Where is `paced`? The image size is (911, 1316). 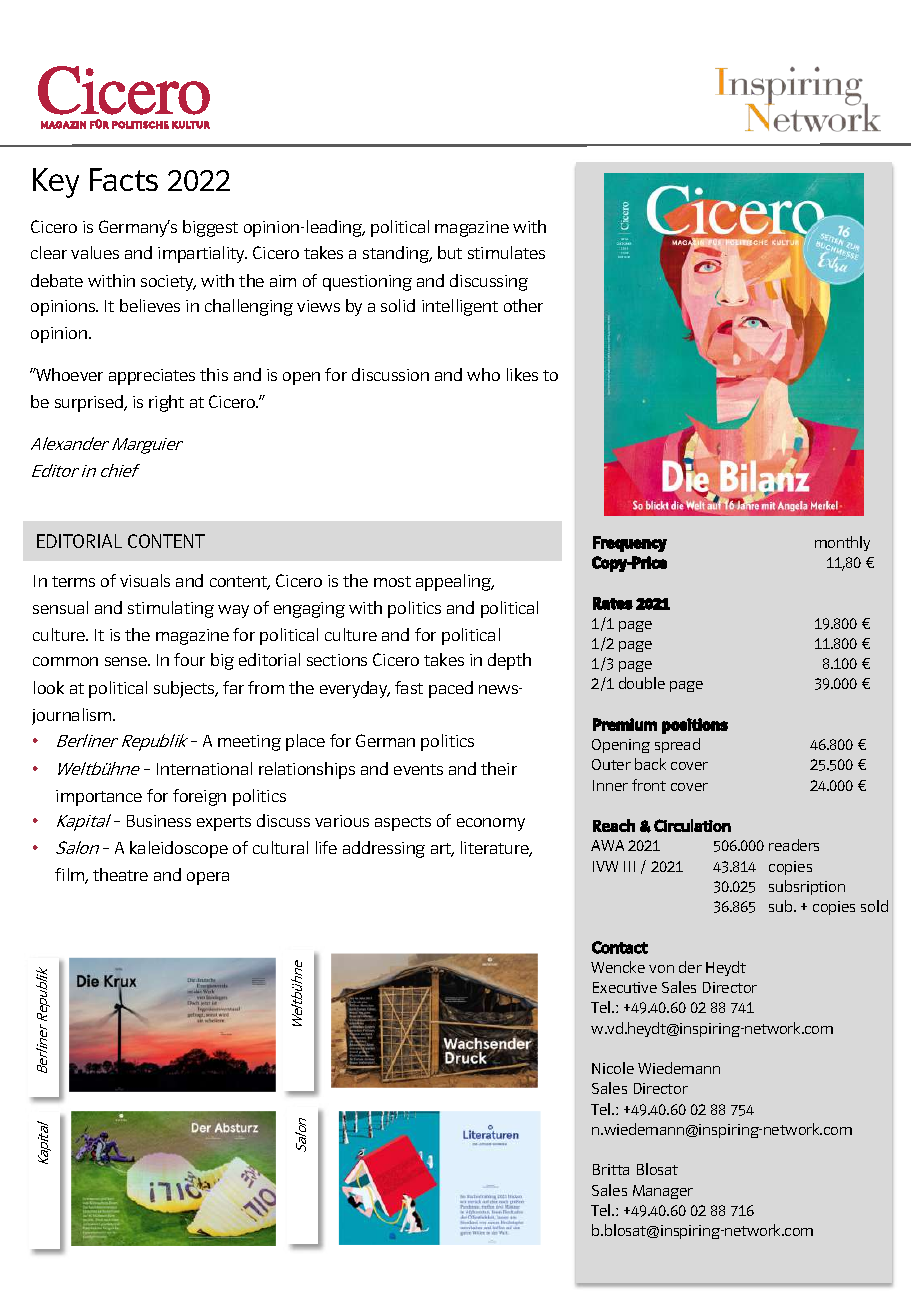 paced is located at coordinates (451, 689).
